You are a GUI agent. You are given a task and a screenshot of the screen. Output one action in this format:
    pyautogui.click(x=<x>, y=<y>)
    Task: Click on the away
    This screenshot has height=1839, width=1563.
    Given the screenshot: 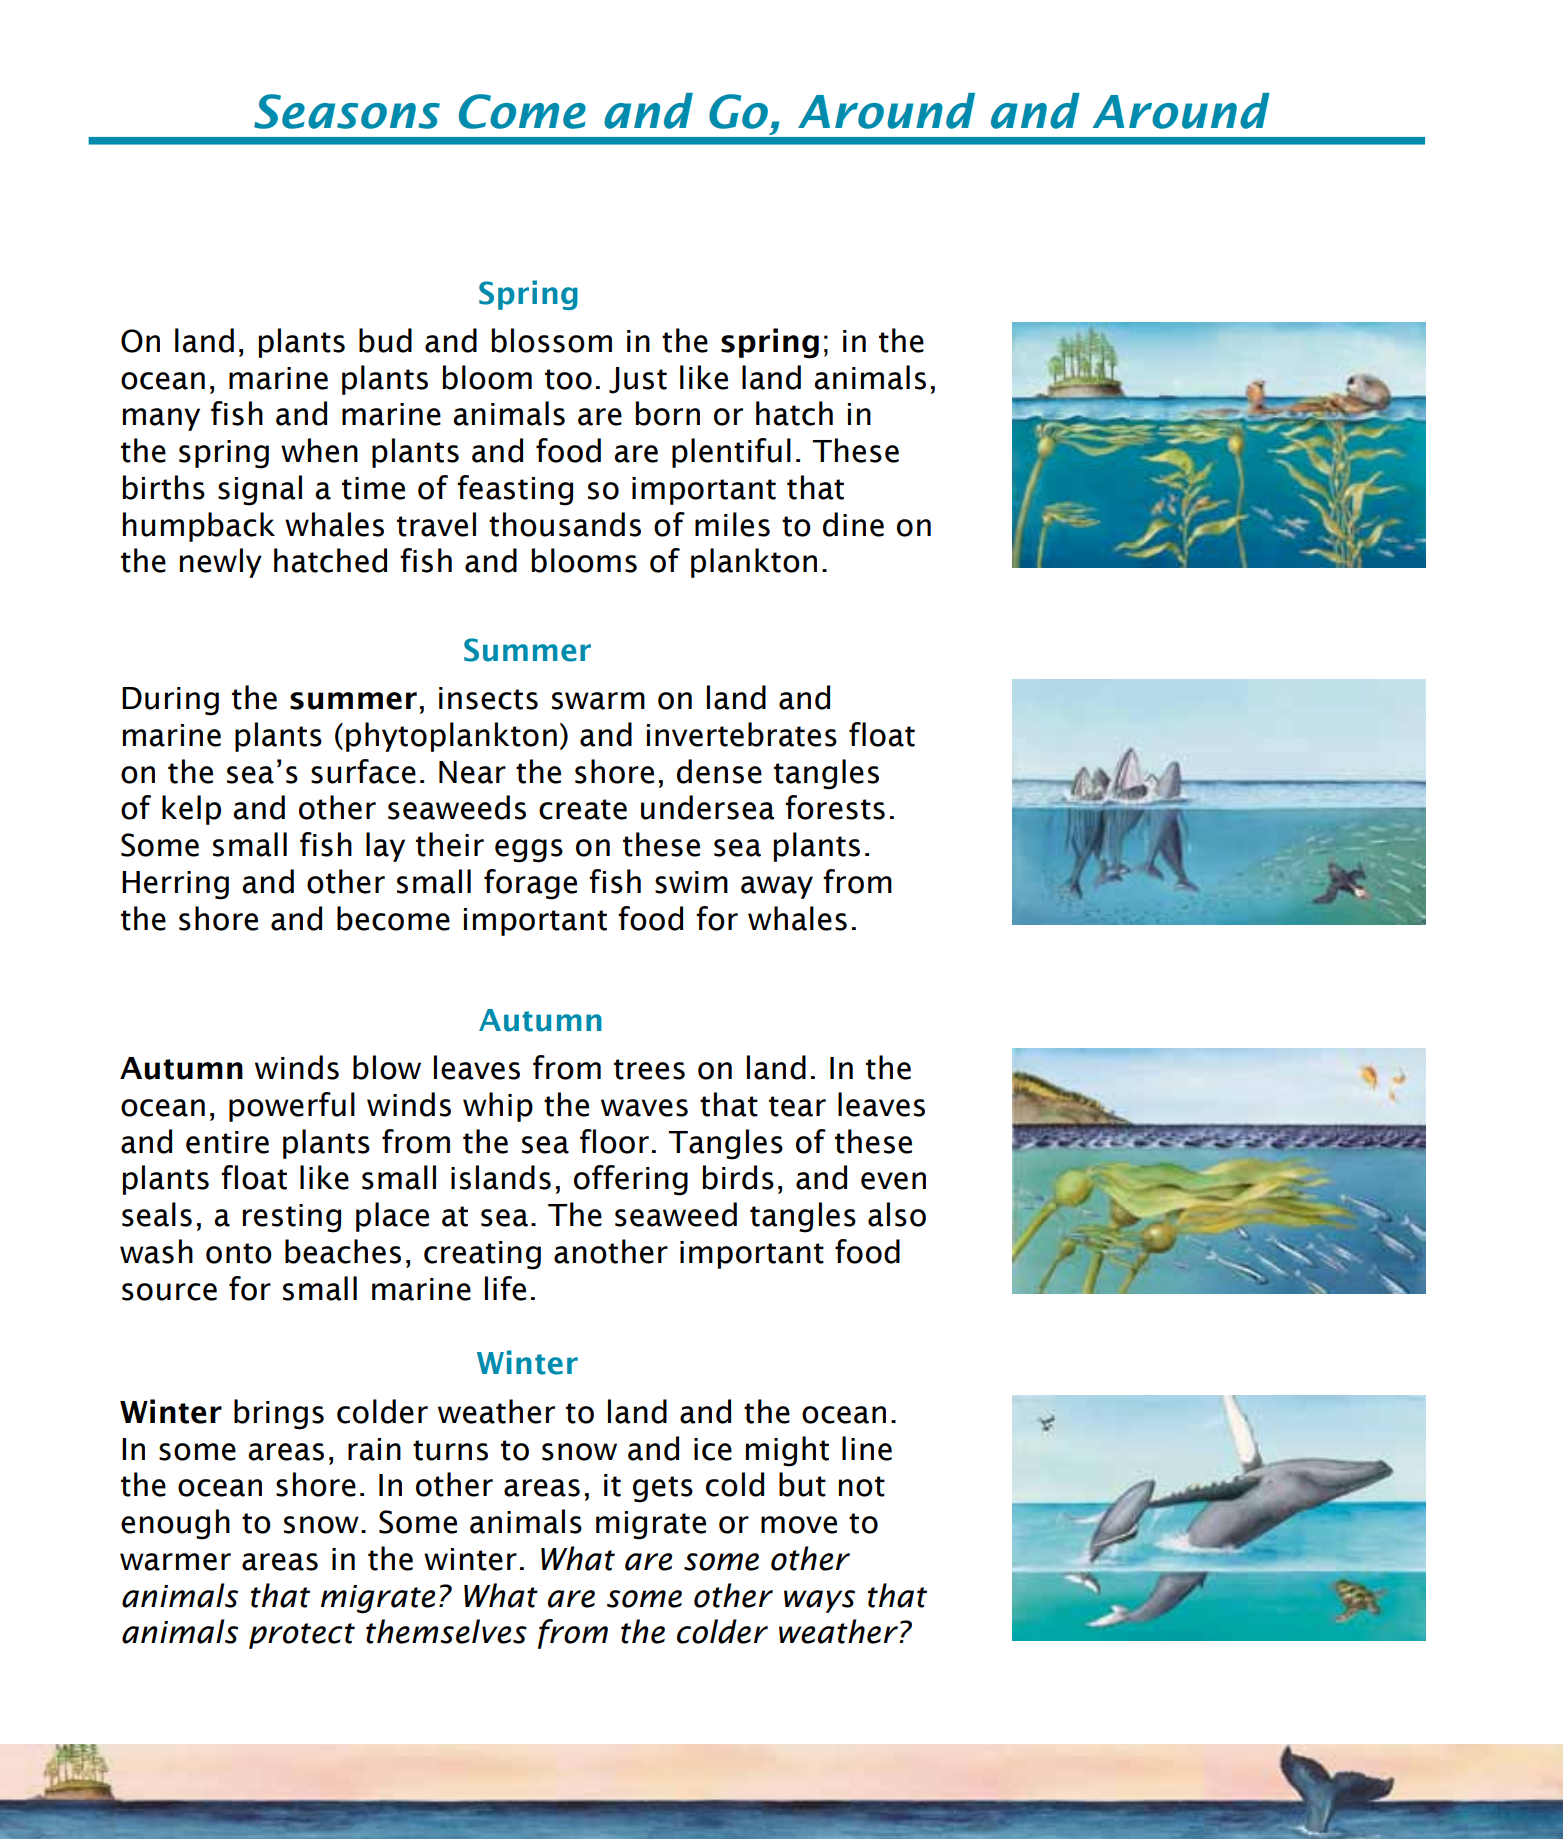 What is the action you would take?
    pyautogui.click(x=777, y=887)
